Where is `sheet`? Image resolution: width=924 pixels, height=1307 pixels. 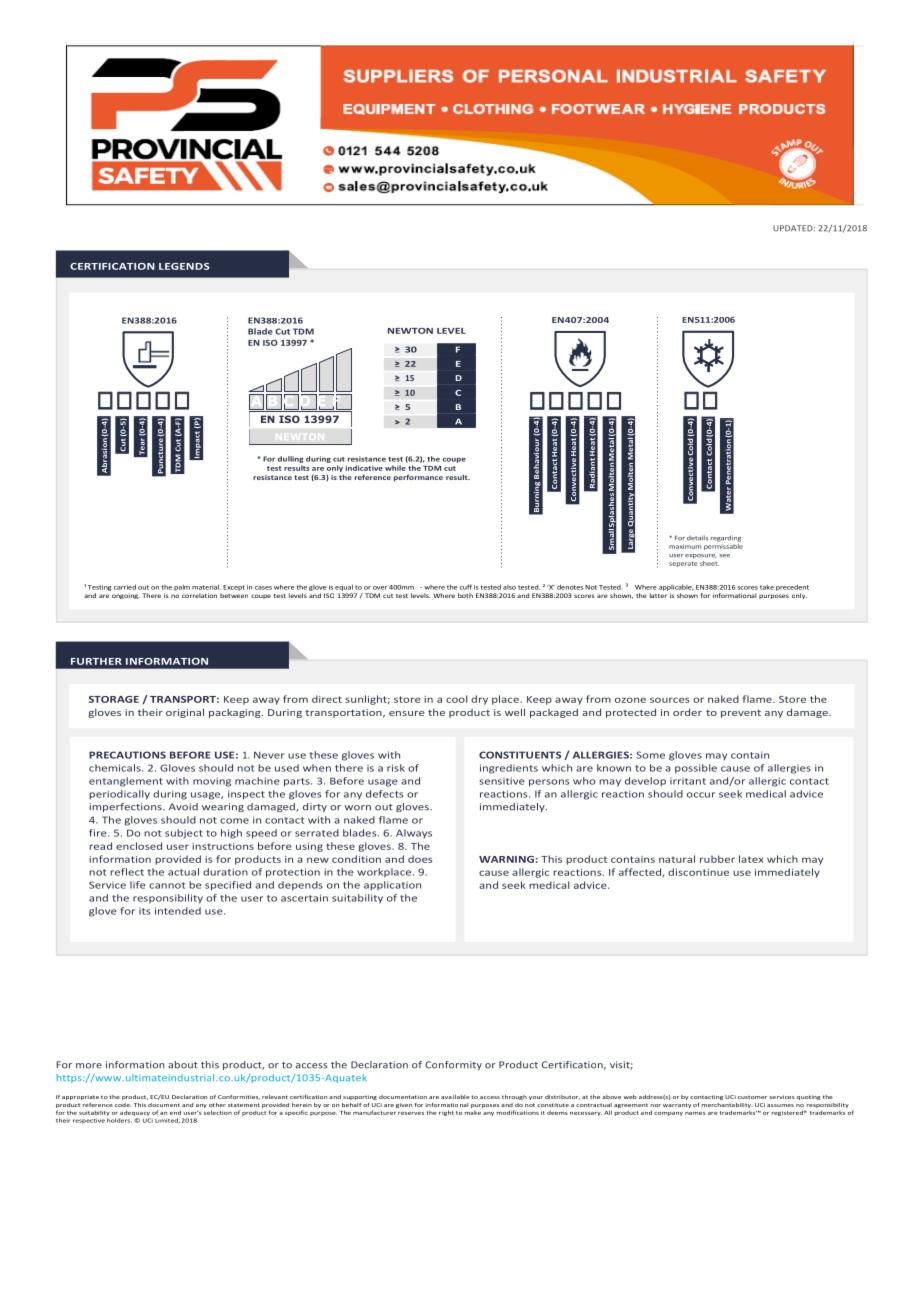 sheet is located at coordinates (709, 563).
